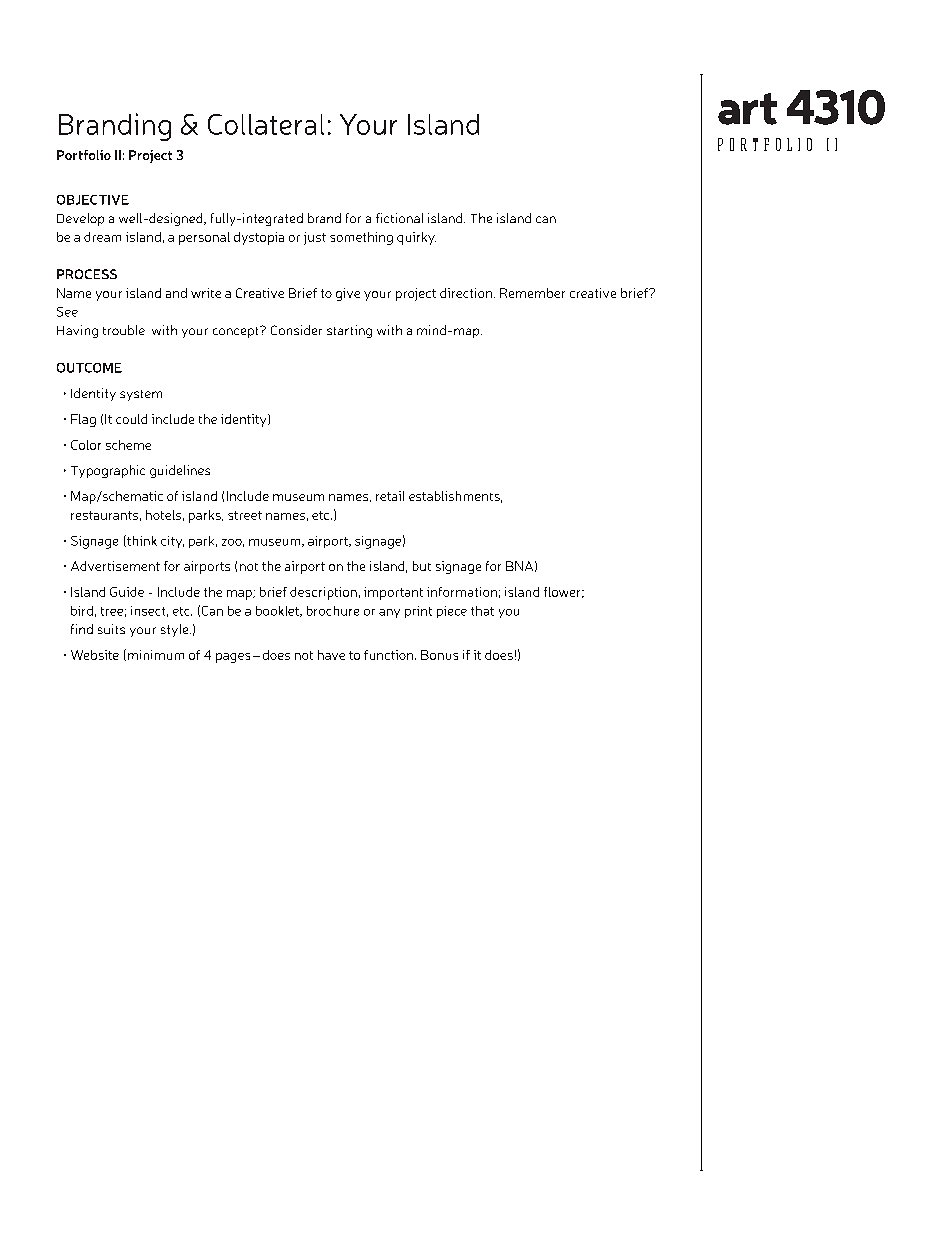 This screenshot has height=1233, width=952. I want to click on Collateral, so click(266, 124).
